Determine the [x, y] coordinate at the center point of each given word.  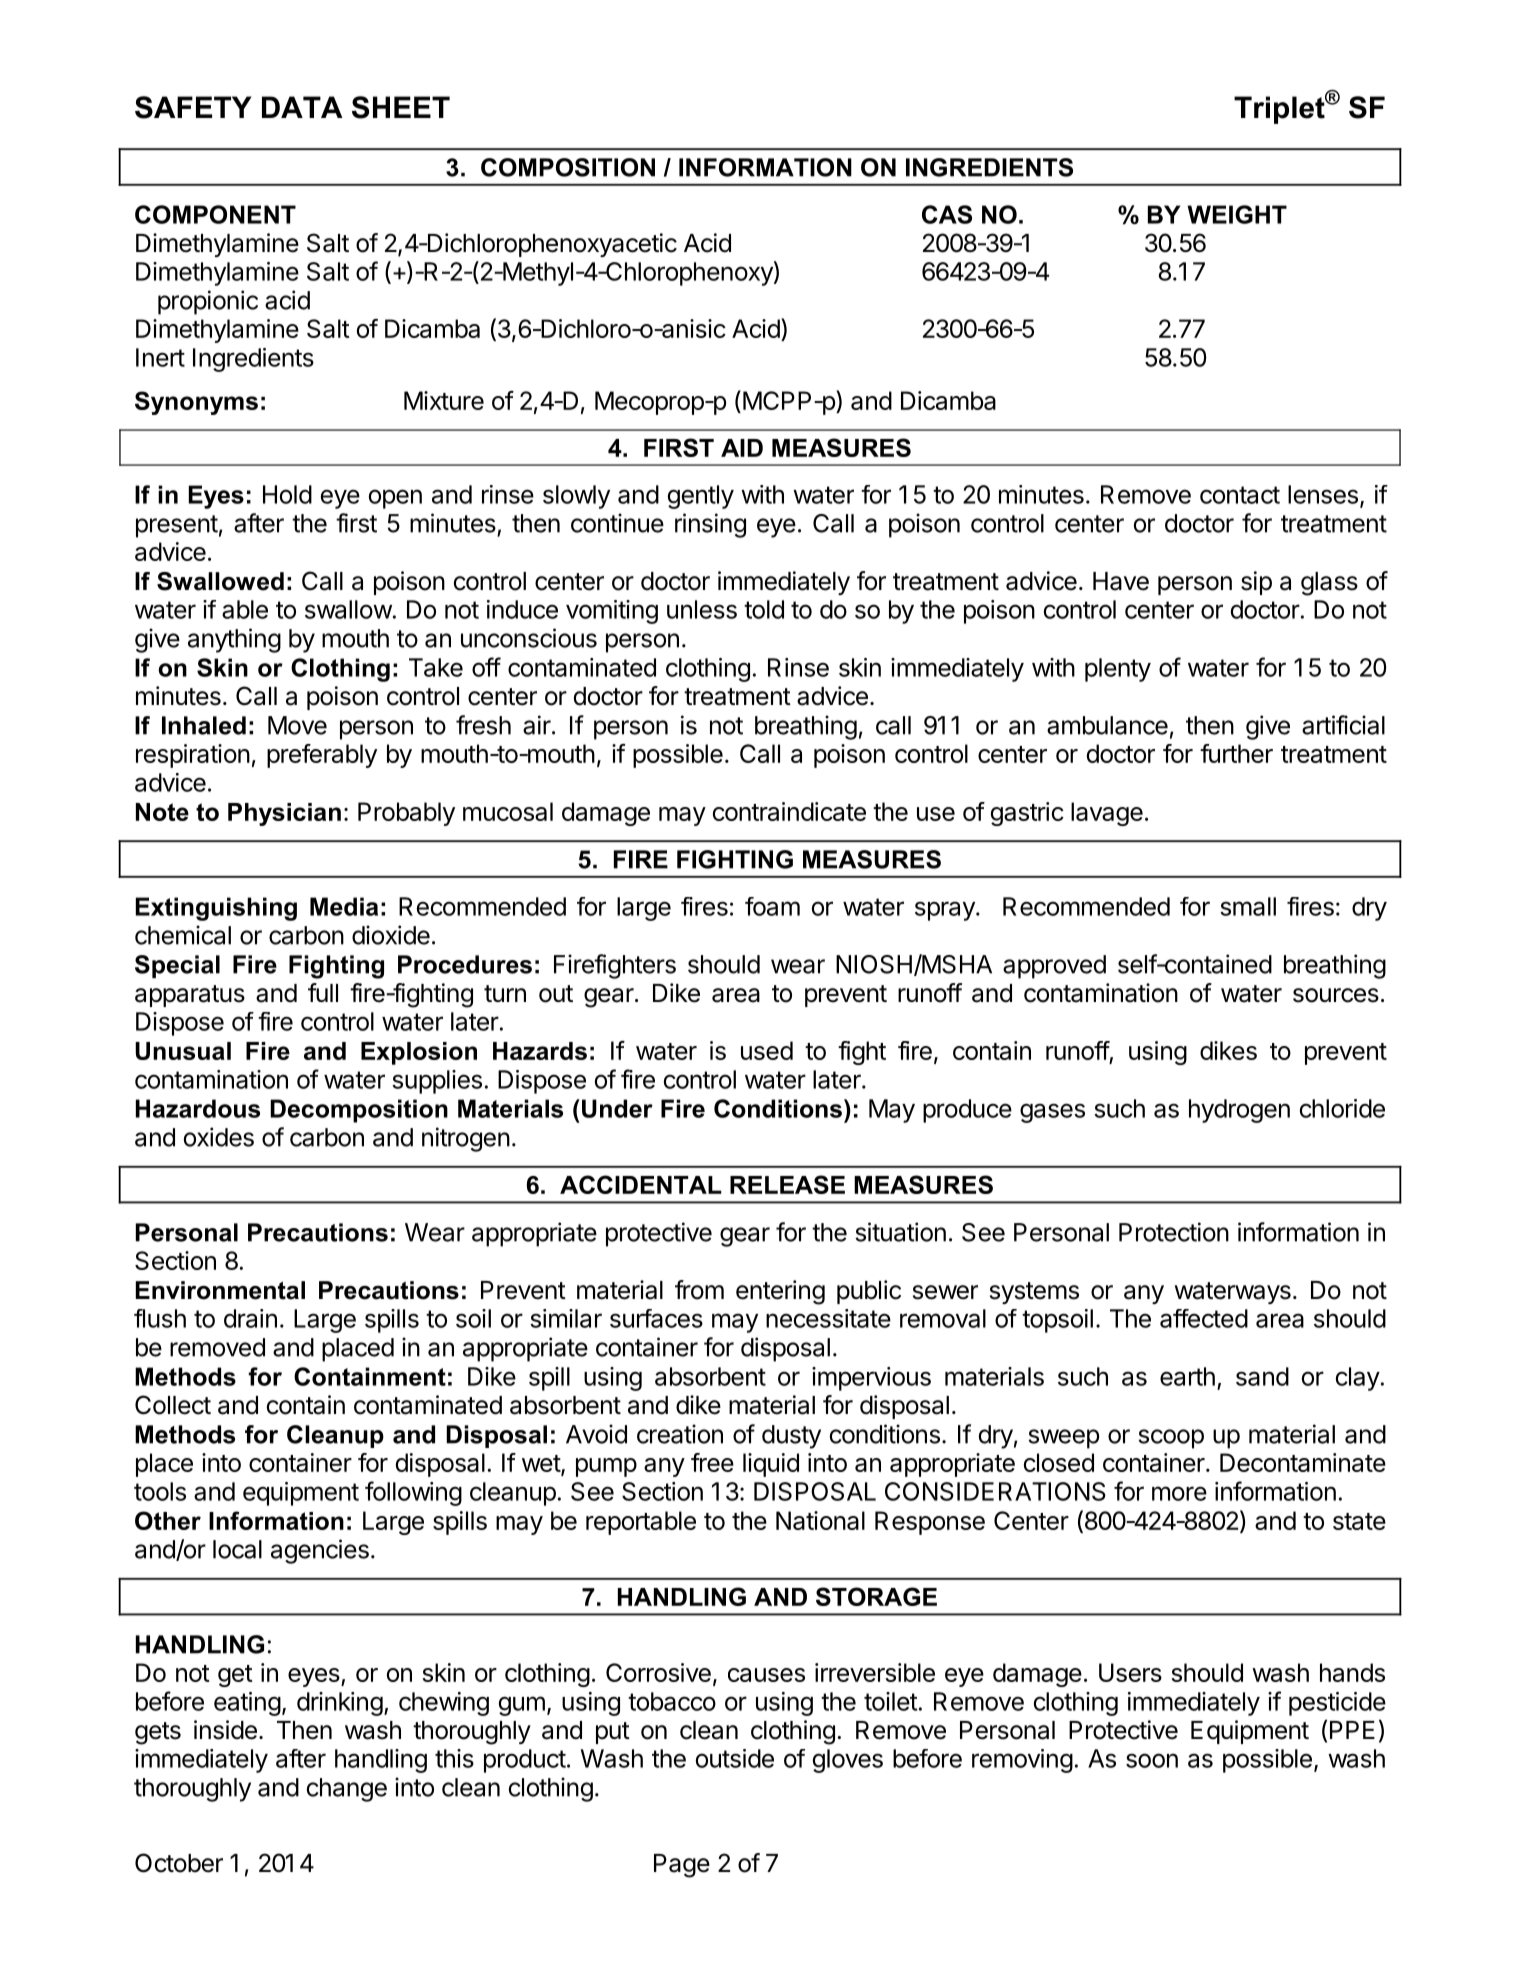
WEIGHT [1237, 214]
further [1236, 753]
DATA [302, 107]
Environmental [220, 1290]
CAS [947, 214]
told [764, 609]
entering [780, 1292]
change [346, 1790]
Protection [1174, 1232]
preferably [322, 756]
